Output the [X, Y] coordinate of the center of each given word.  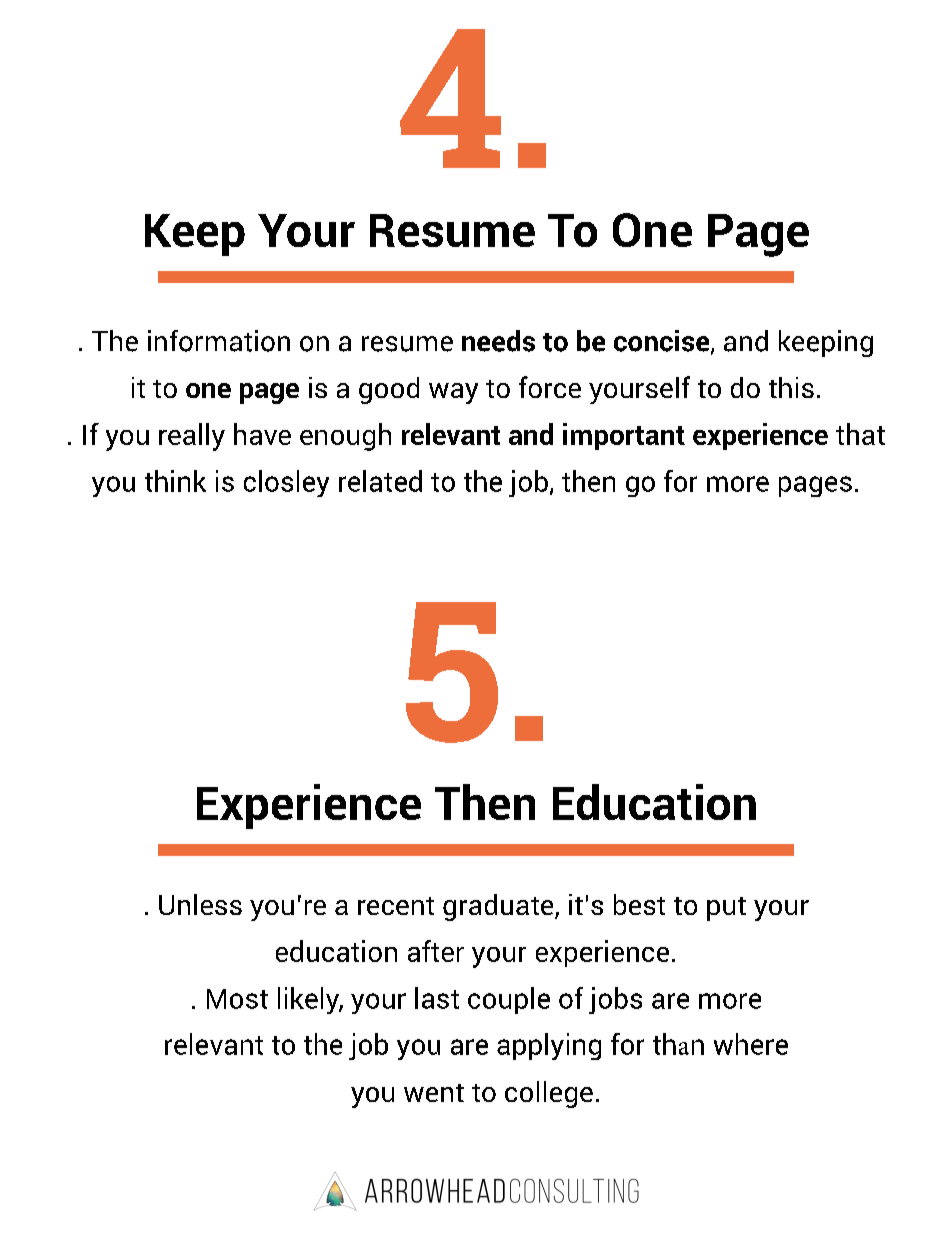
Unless [200, 904]
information [219, 341]
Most [237, 999]
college [549, 1094]
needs [498, 341]
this [791, 387]
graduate [499, 907]
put [726, 909]
